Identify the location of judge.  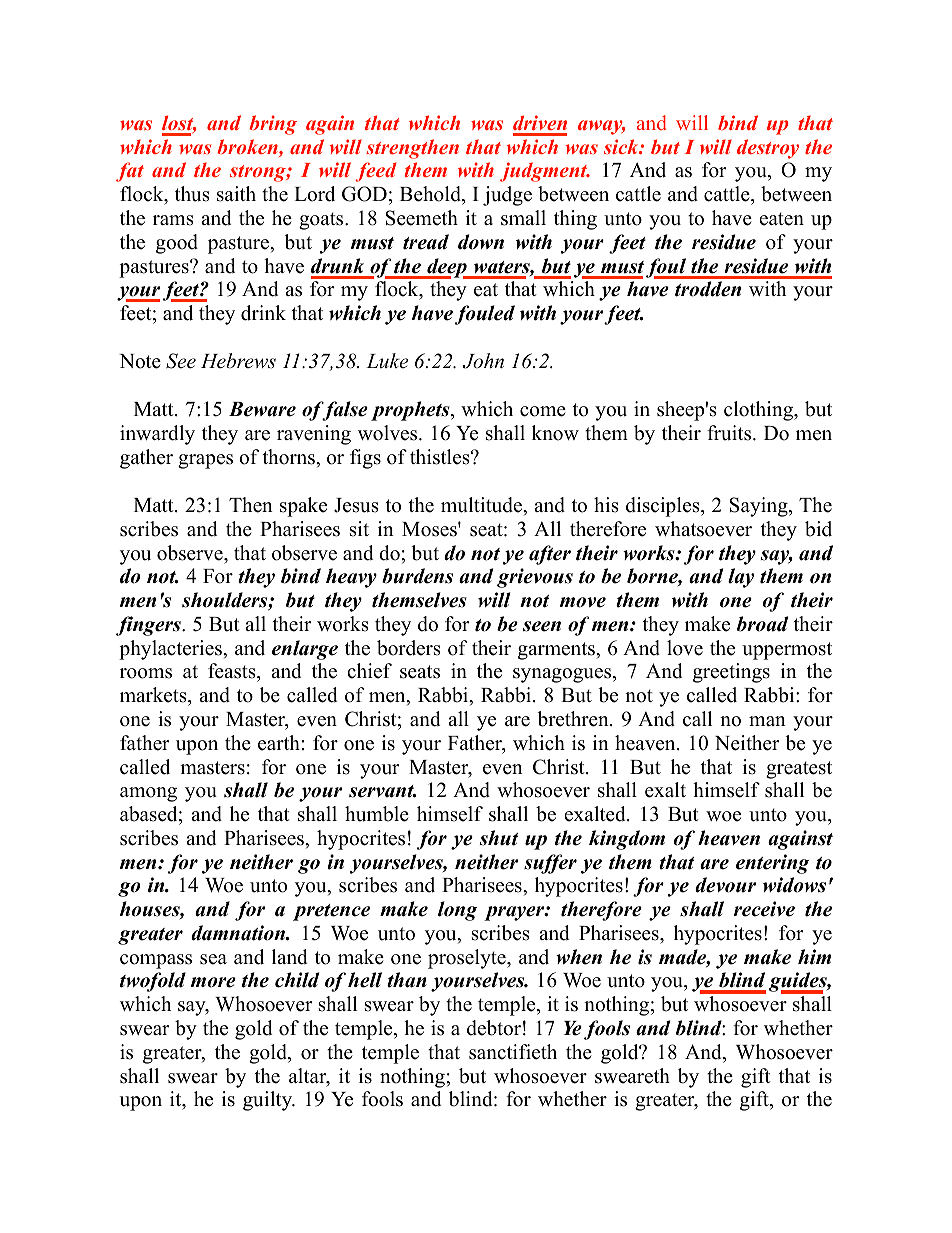
(507, 196).
